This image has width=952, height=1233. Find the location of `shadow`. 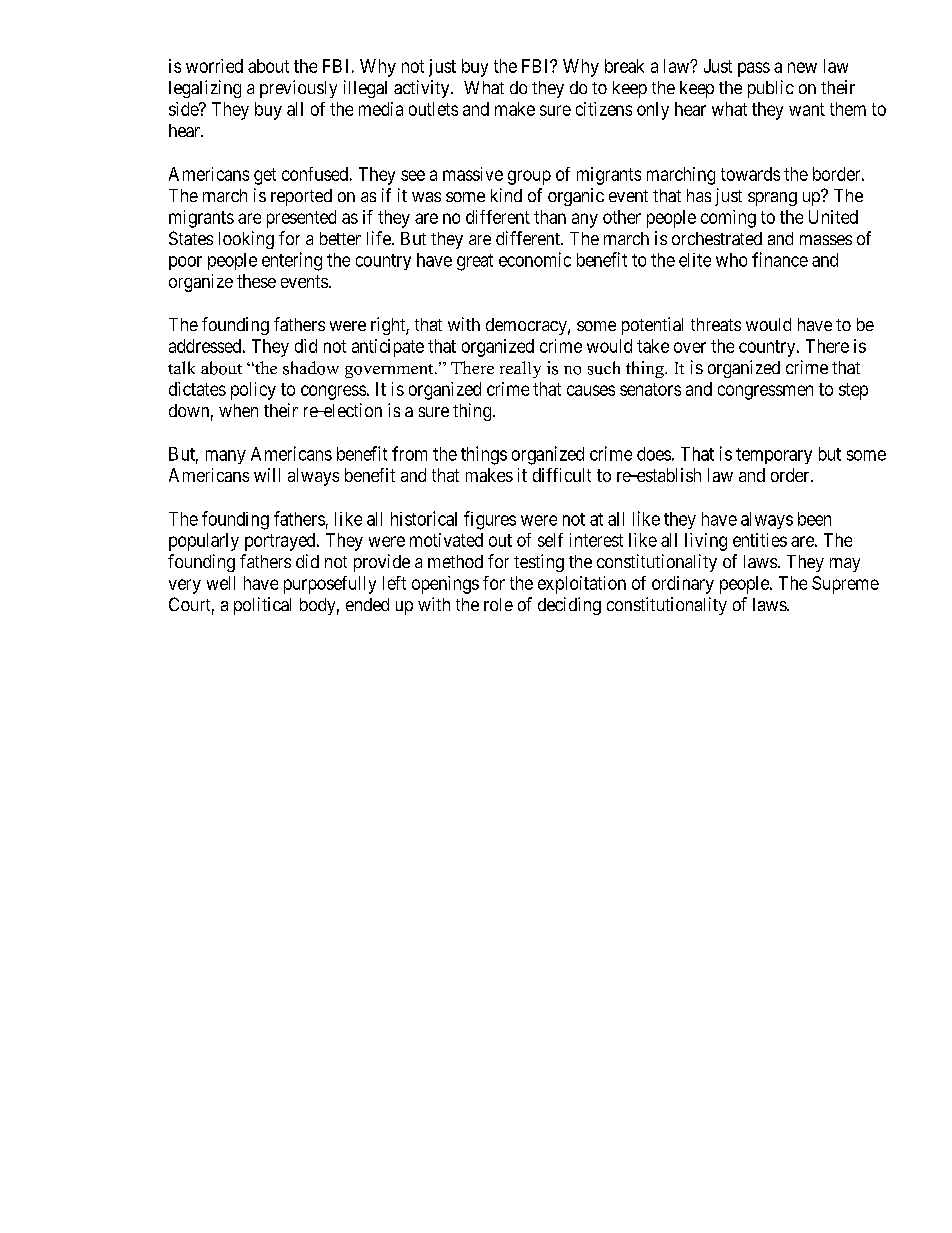

shadow is located at coordinates (311, 368).
